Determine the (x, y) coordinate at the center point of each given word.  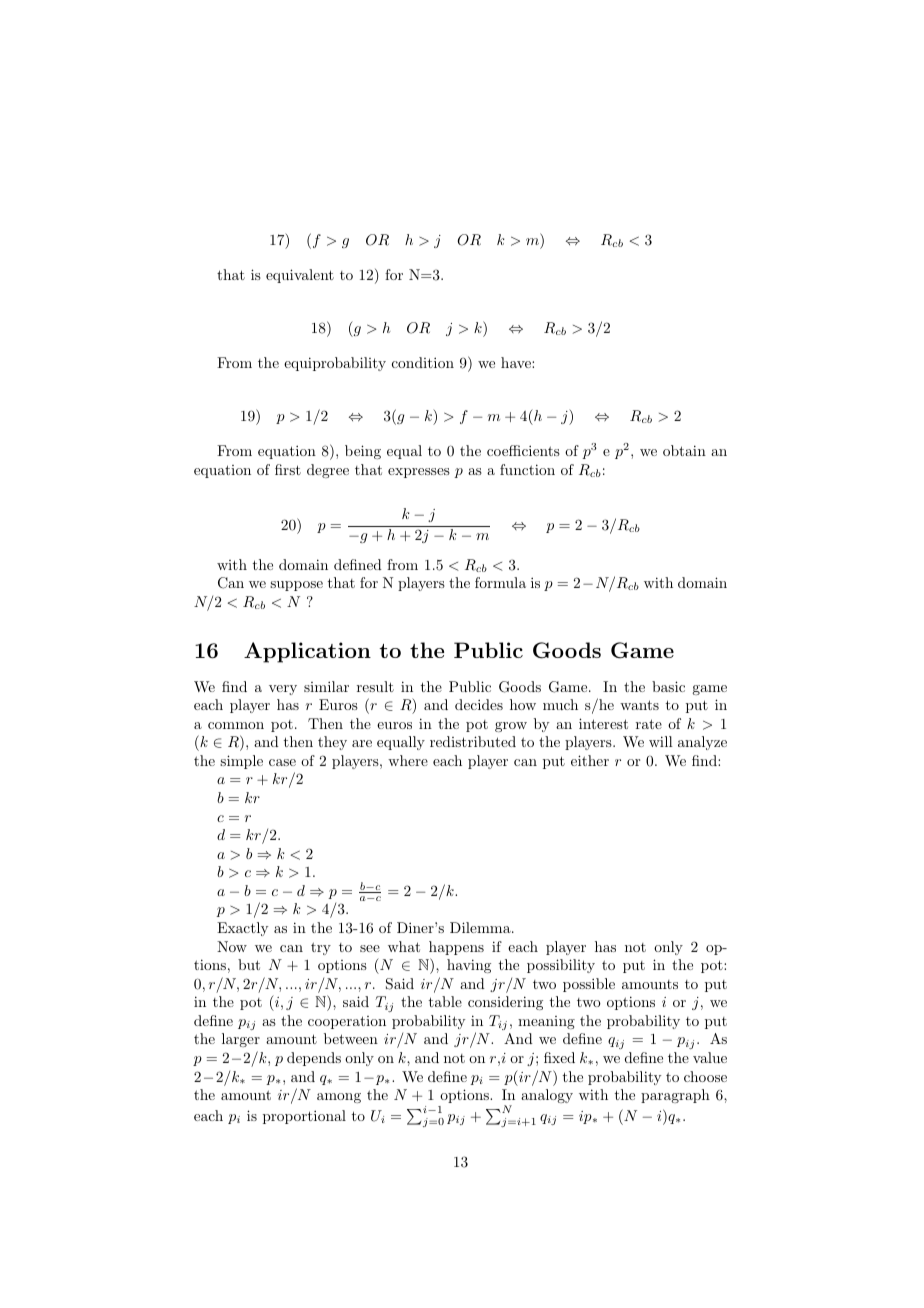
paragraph (675, 1096)
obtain (684, 450)
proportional (304, 1117)
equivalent (300, 276)
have (517, 362)
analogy (547, 1096)
